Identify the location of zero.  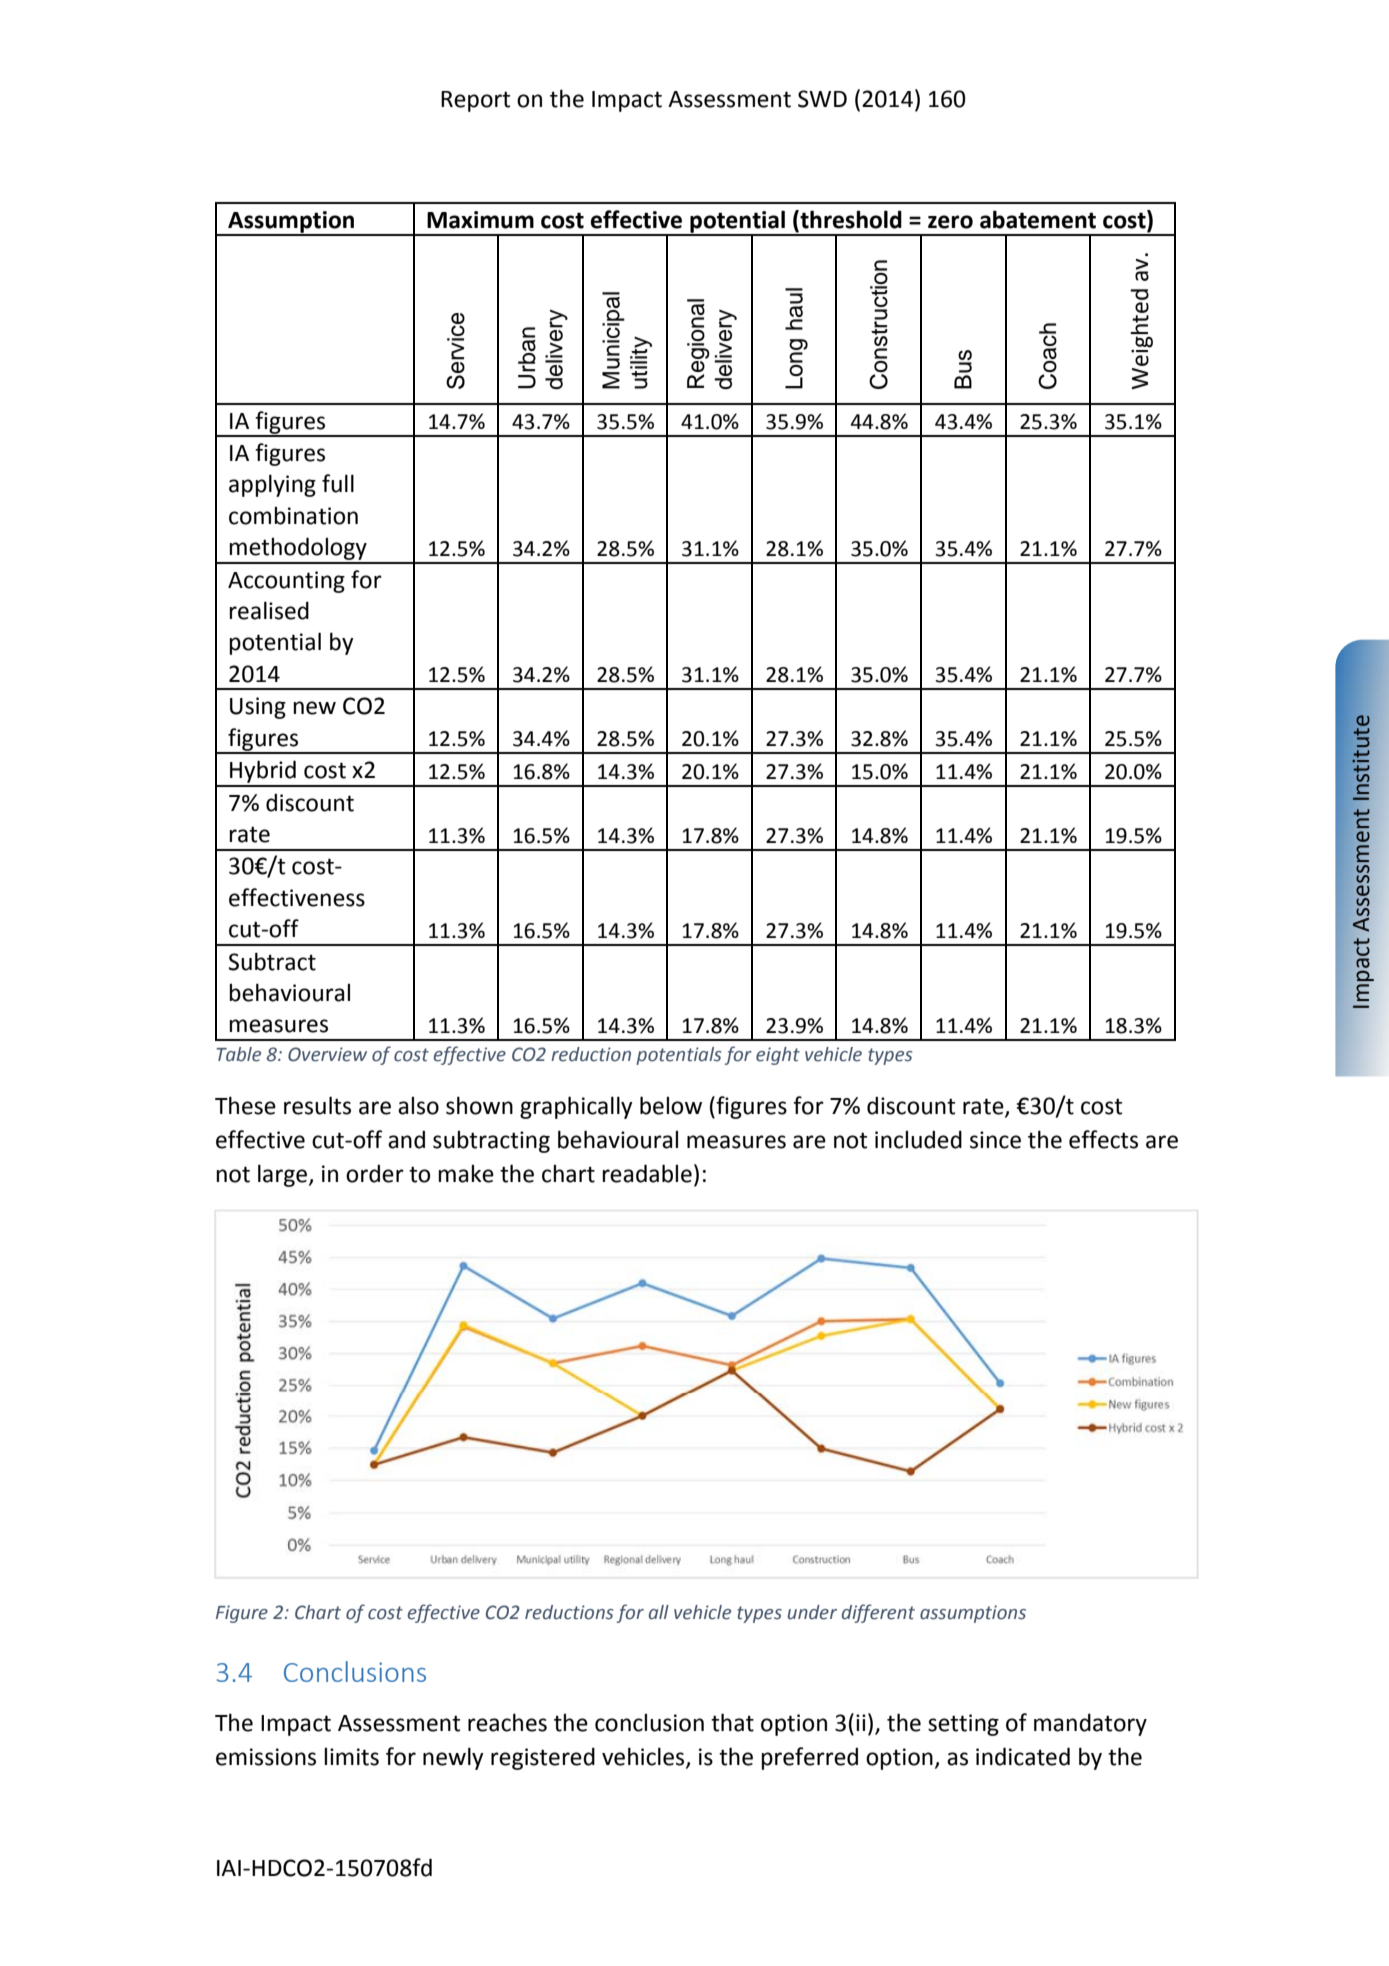
(950, 222).
